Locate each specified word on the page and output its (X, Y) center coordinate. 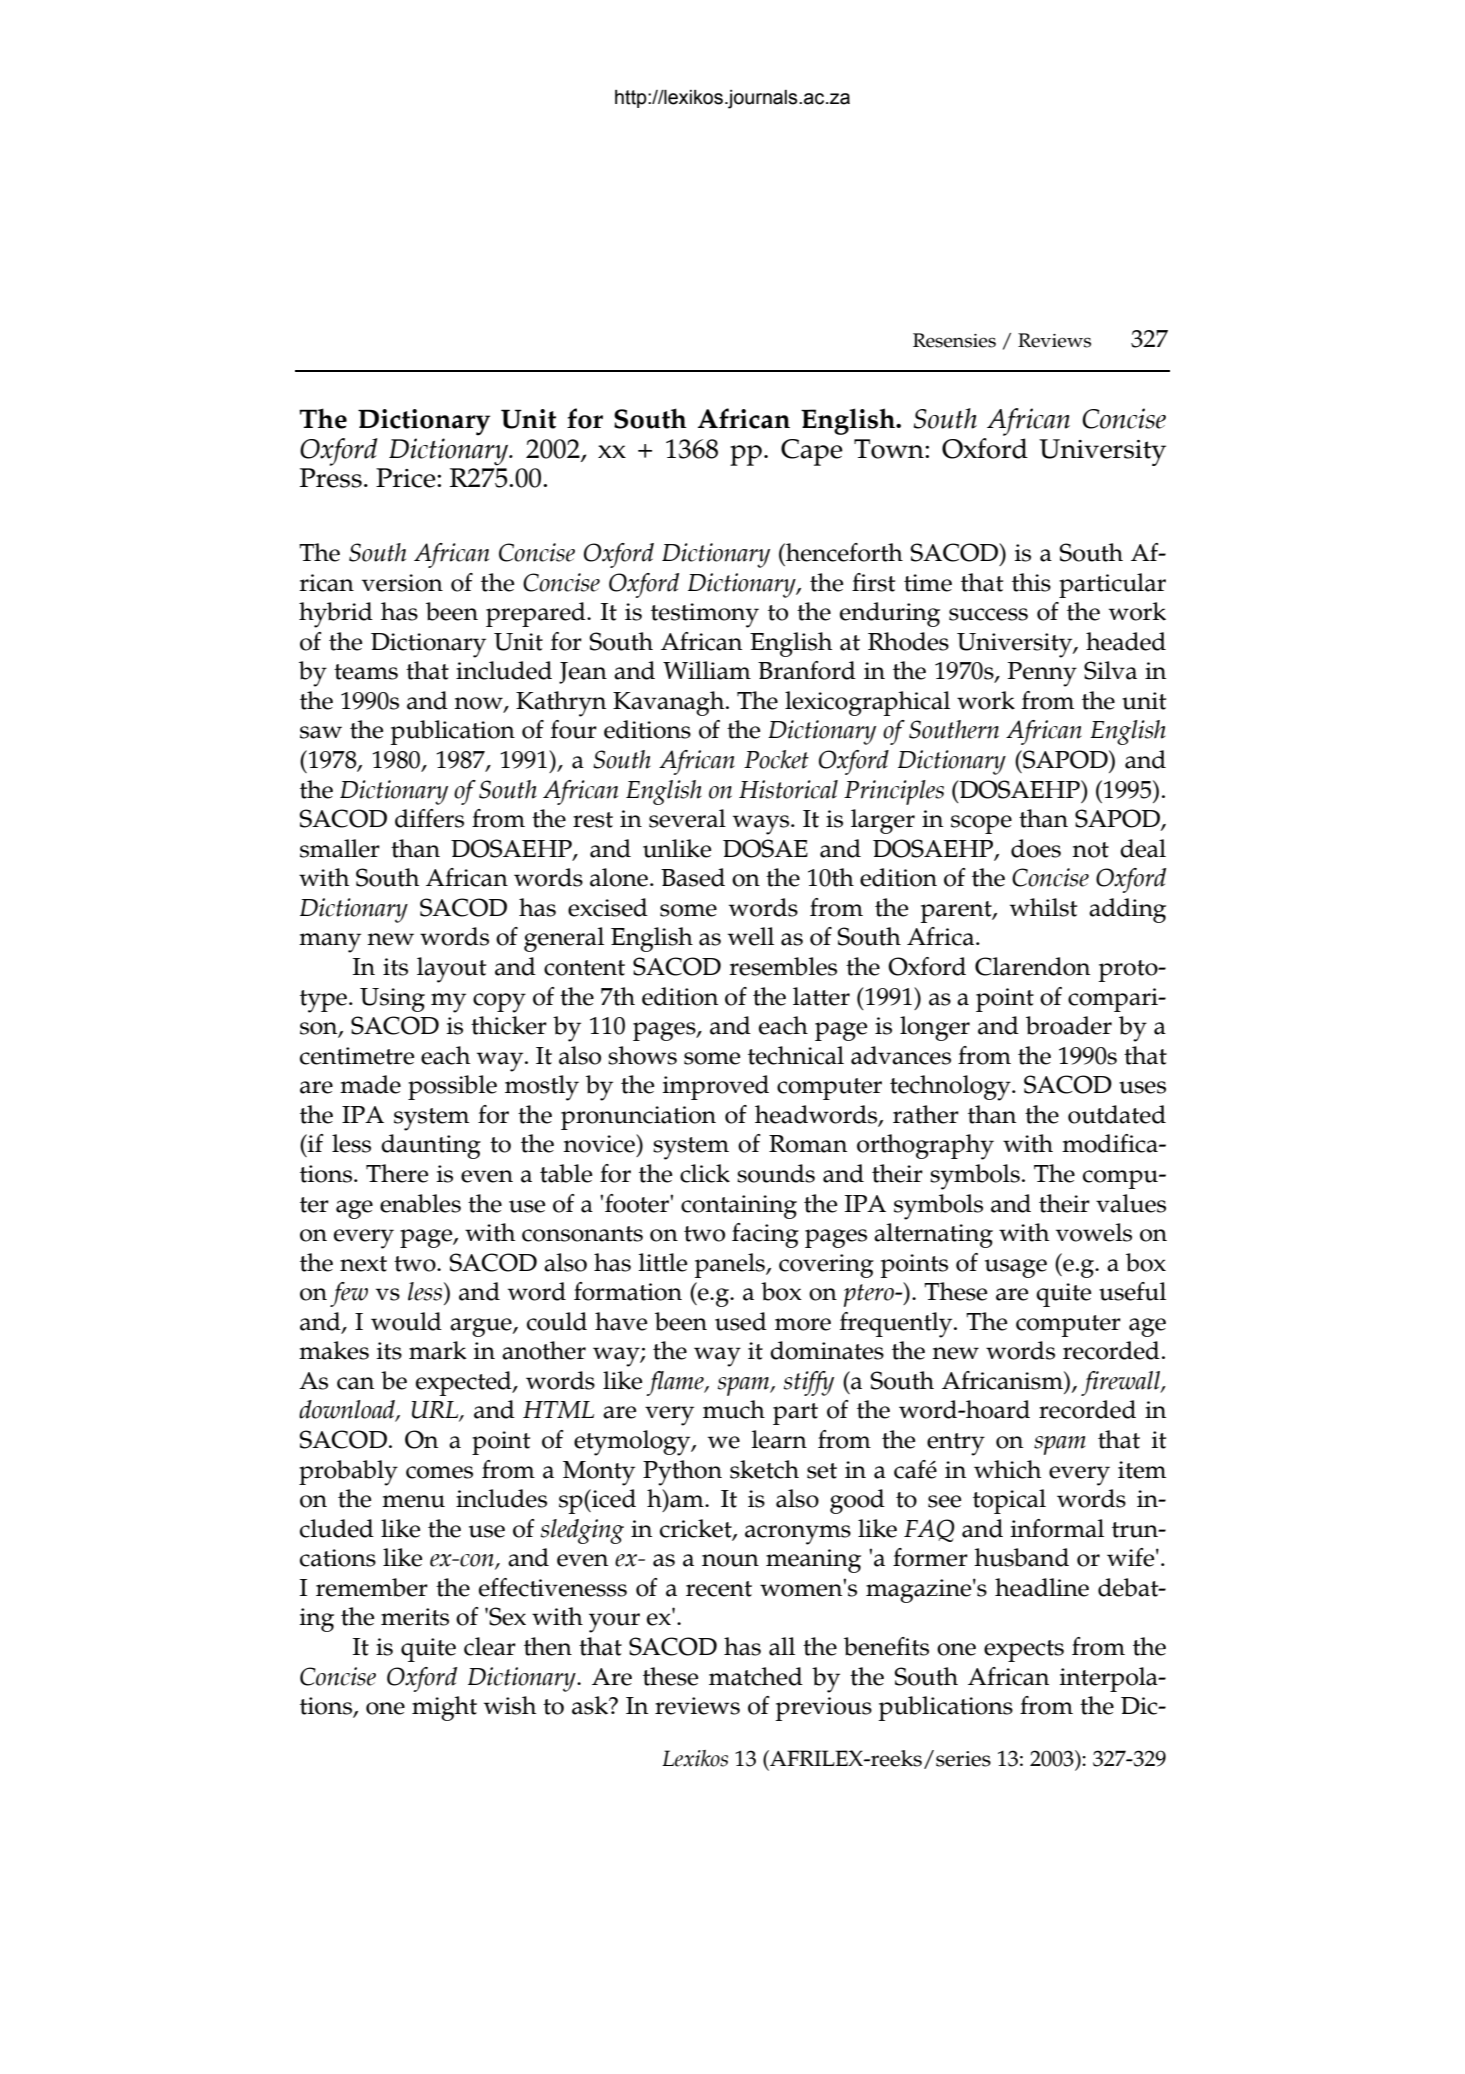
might (444, 1708)
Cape (812, 452)
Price (407, 478)
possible (452, 1087)
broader (1069, 1025)
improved (715, 1087)
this (1031, 582)
